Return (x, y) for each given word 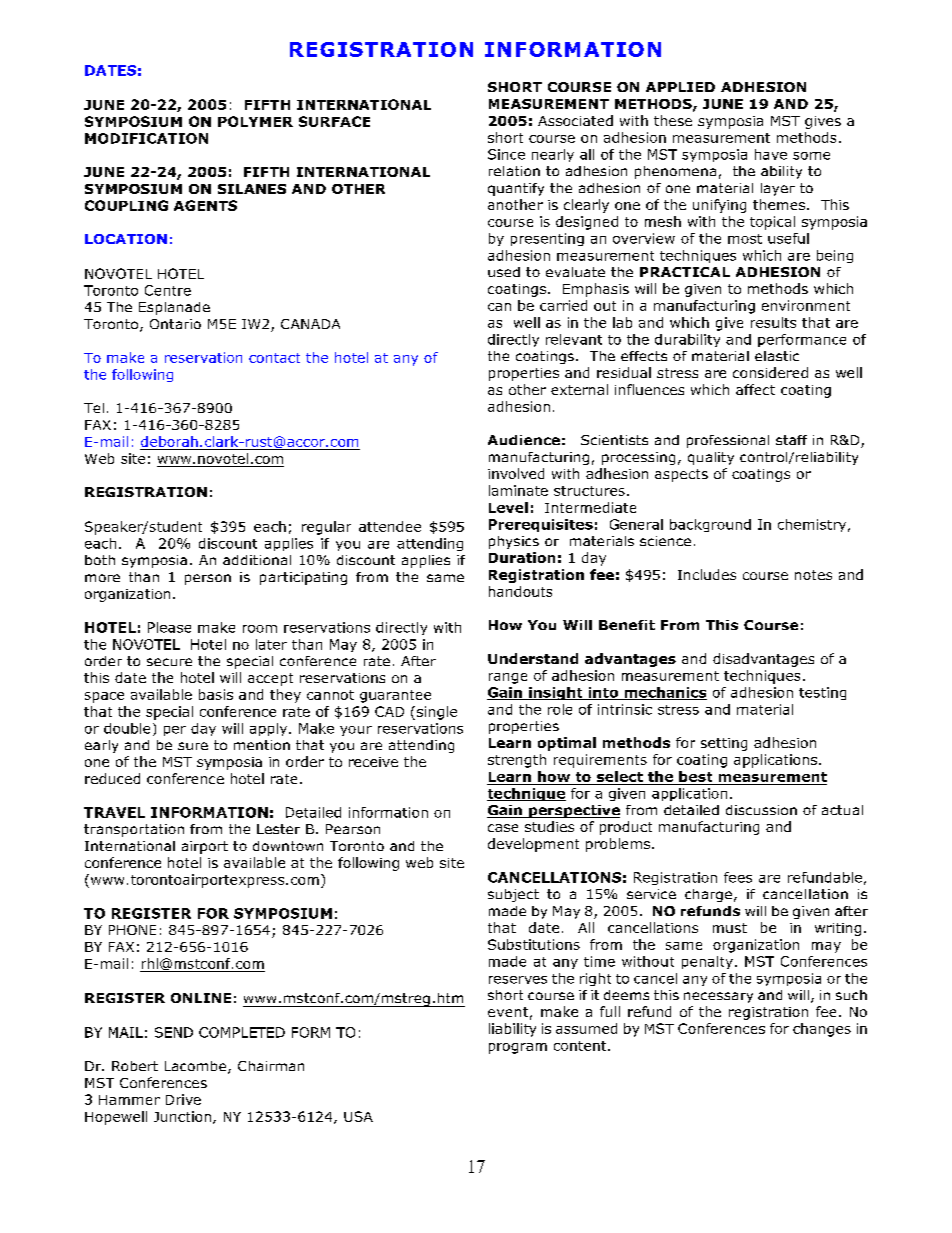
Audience (524, 440)
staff (791, 440)
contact (274, 358)
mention (262, 745)
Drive (183, 1099)
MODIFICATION (146, 138)
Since (506, 154)
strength (517, 761)
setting (724, 744)
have (771, 154)
